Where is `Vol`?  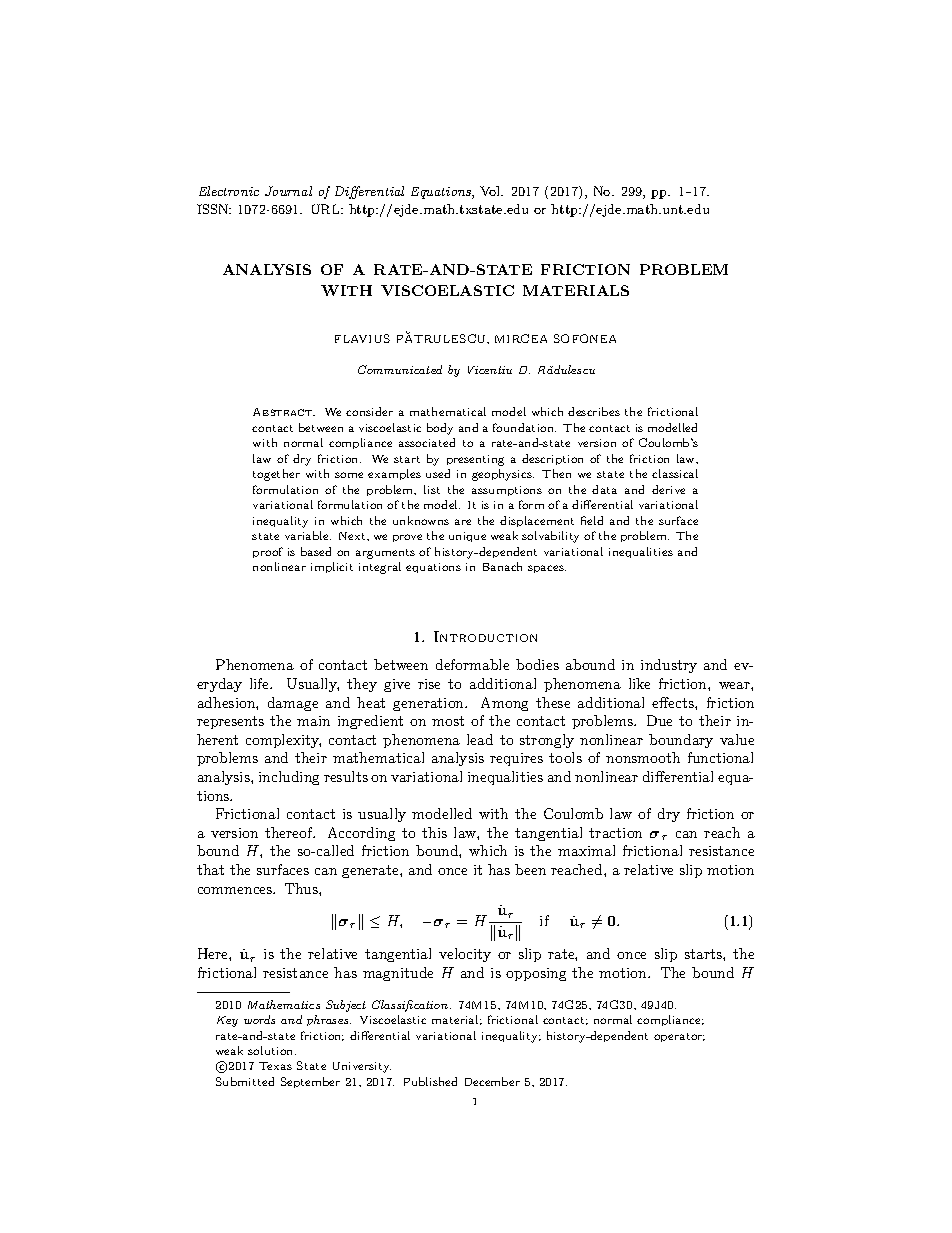 Vol is located at coordinates (491, 191).
